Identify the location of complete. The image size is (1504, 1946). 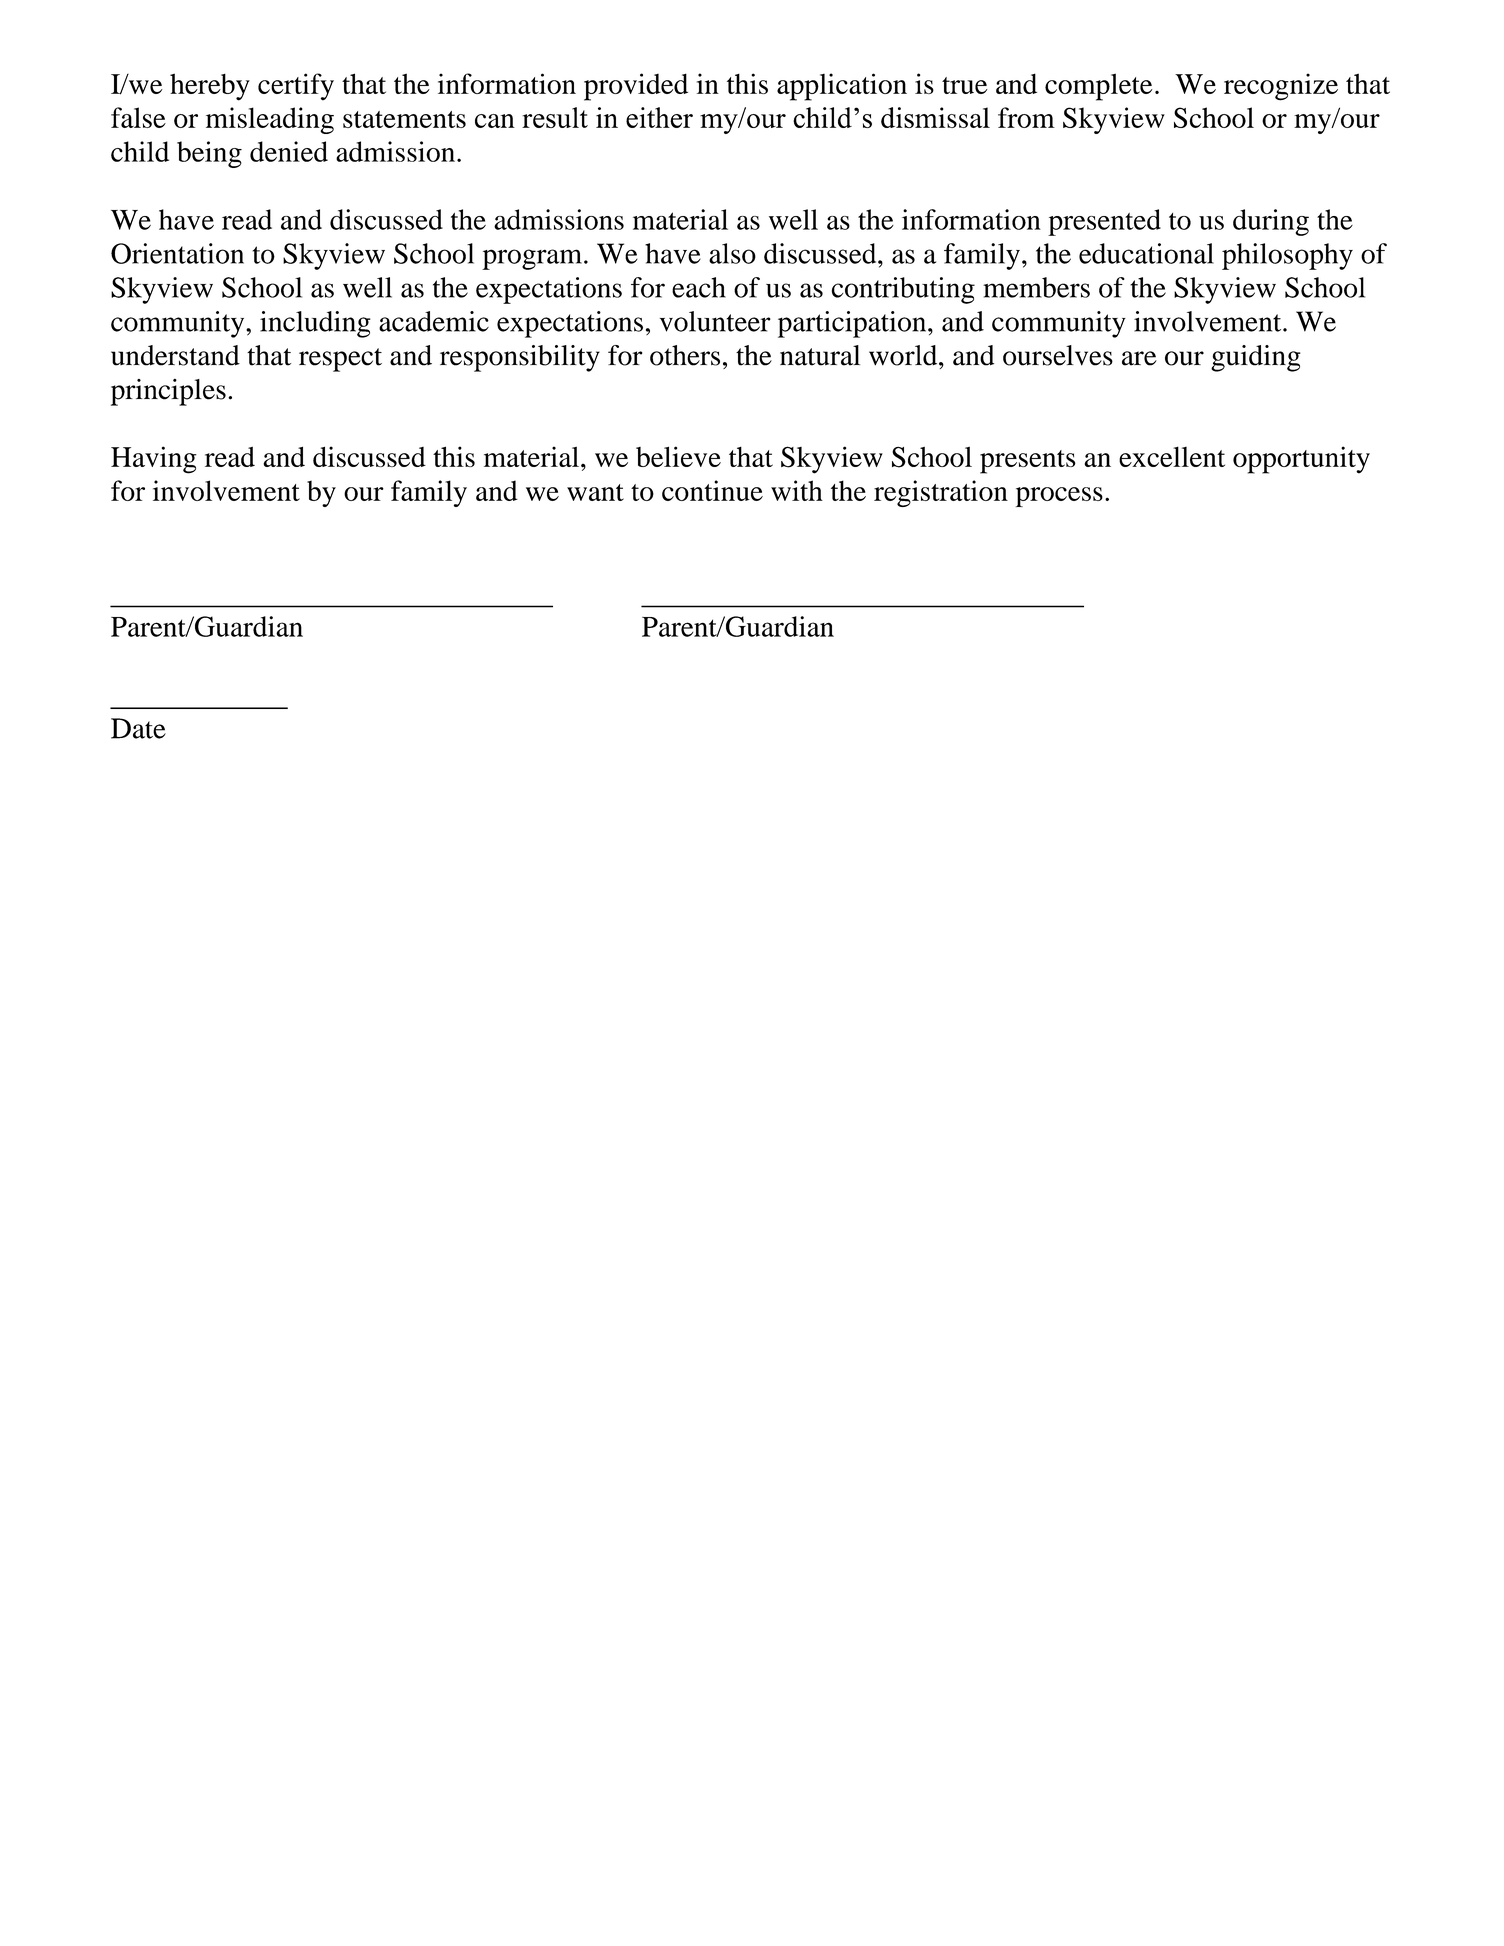
(1098, 87).
